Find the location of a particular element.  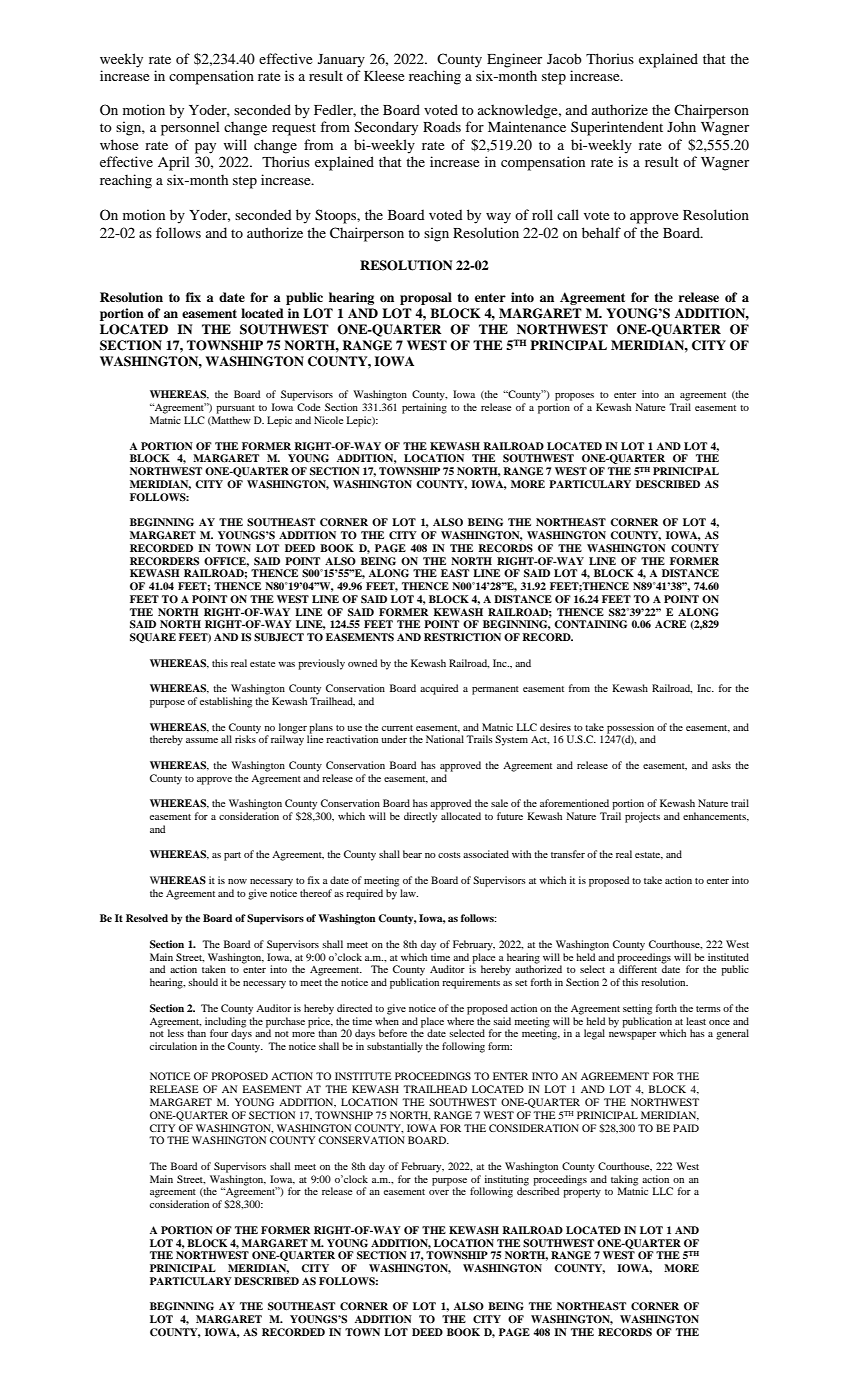

SQUARE is located at coordinates (153, 638).
